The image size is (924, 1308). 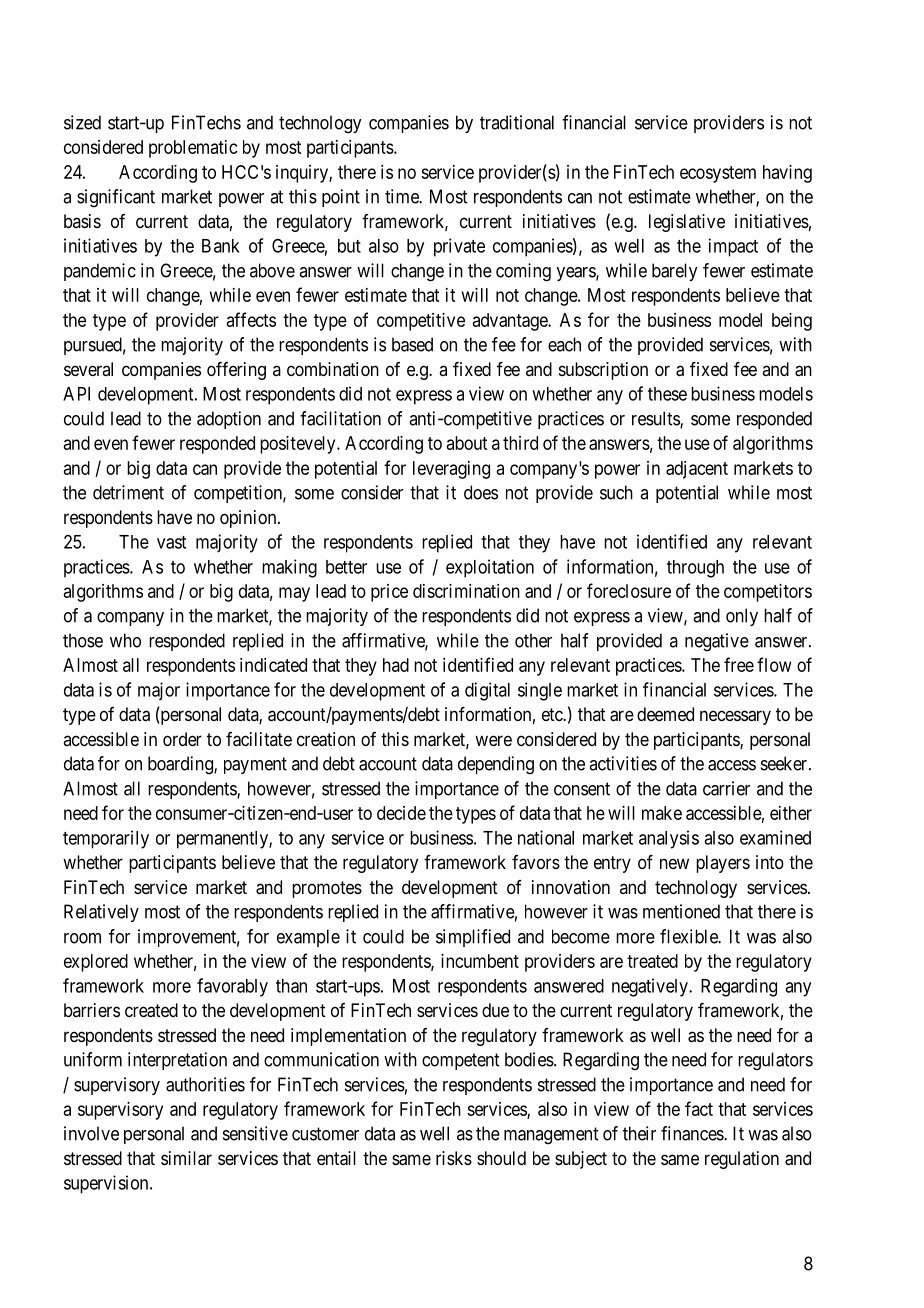 I want to click on finances, so click(x=693, y=1133).
